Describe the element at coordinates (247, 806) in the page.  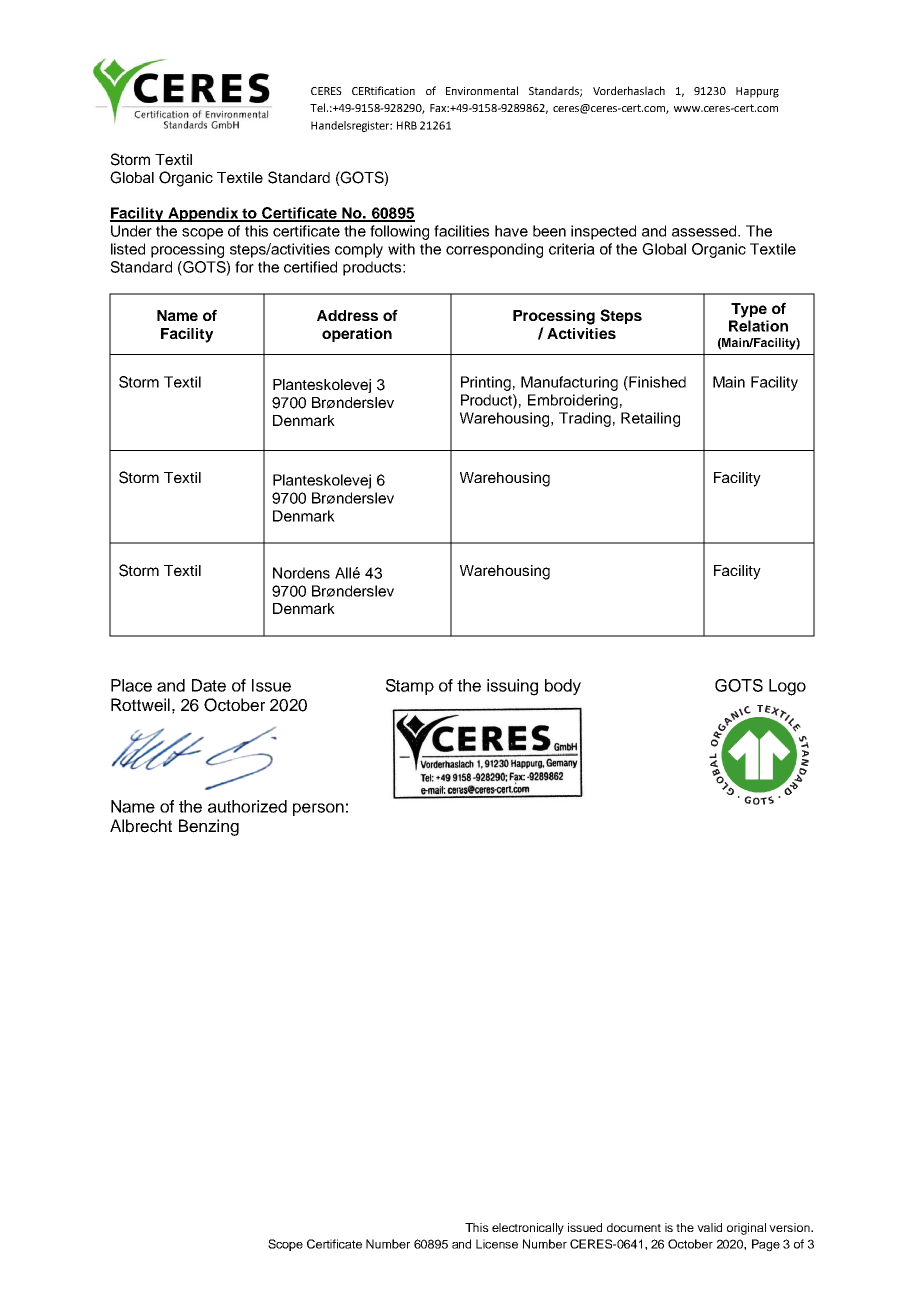
I see `authorized` at that location.
